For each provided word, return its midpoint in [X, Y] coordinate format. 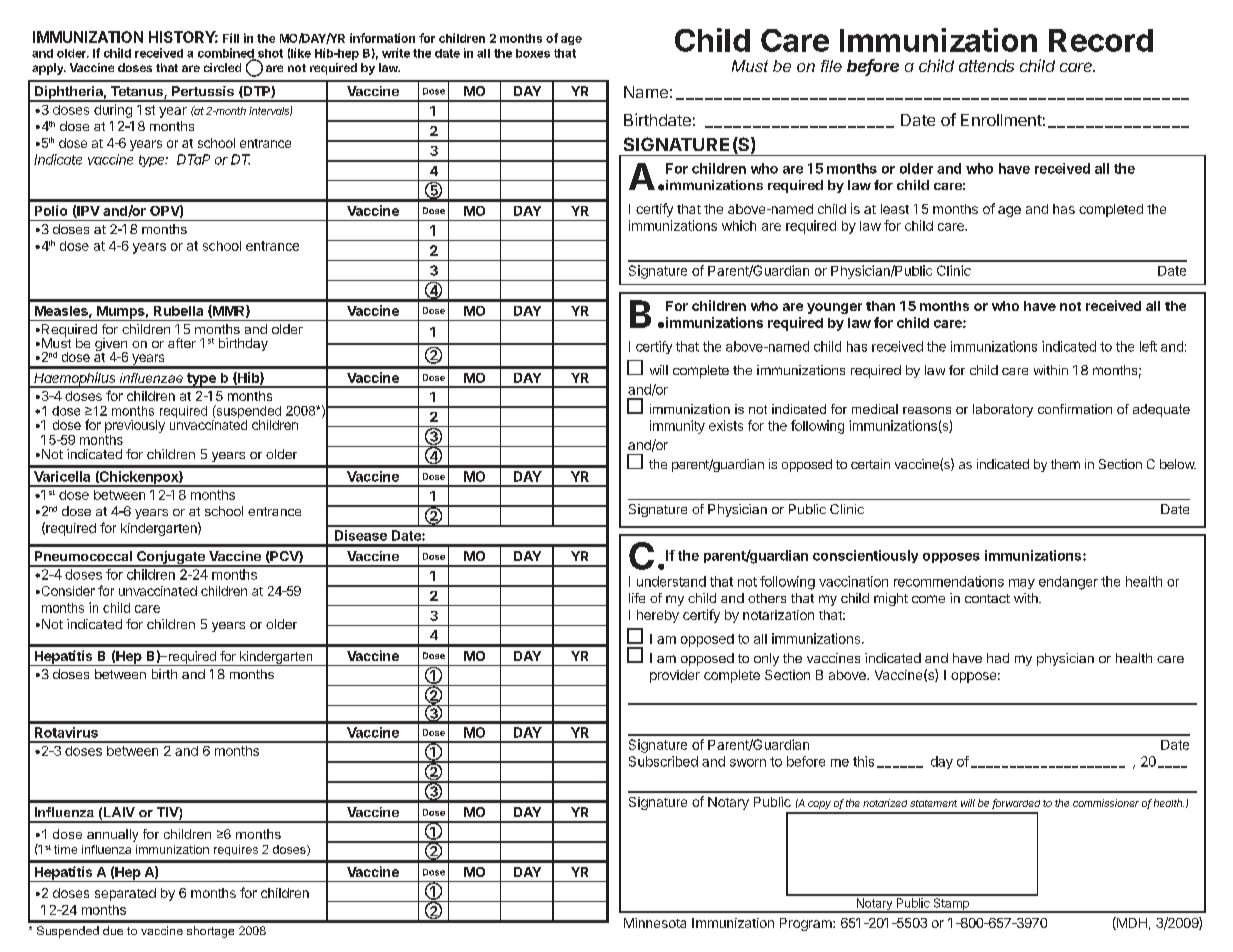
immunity [677, 427]
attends [986, 66]
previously [135, 428]
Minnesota [655, 923]
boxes [533, 53]
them [1065, 464]
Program [807, 924]
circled [222, 67]
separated [125, 894]
